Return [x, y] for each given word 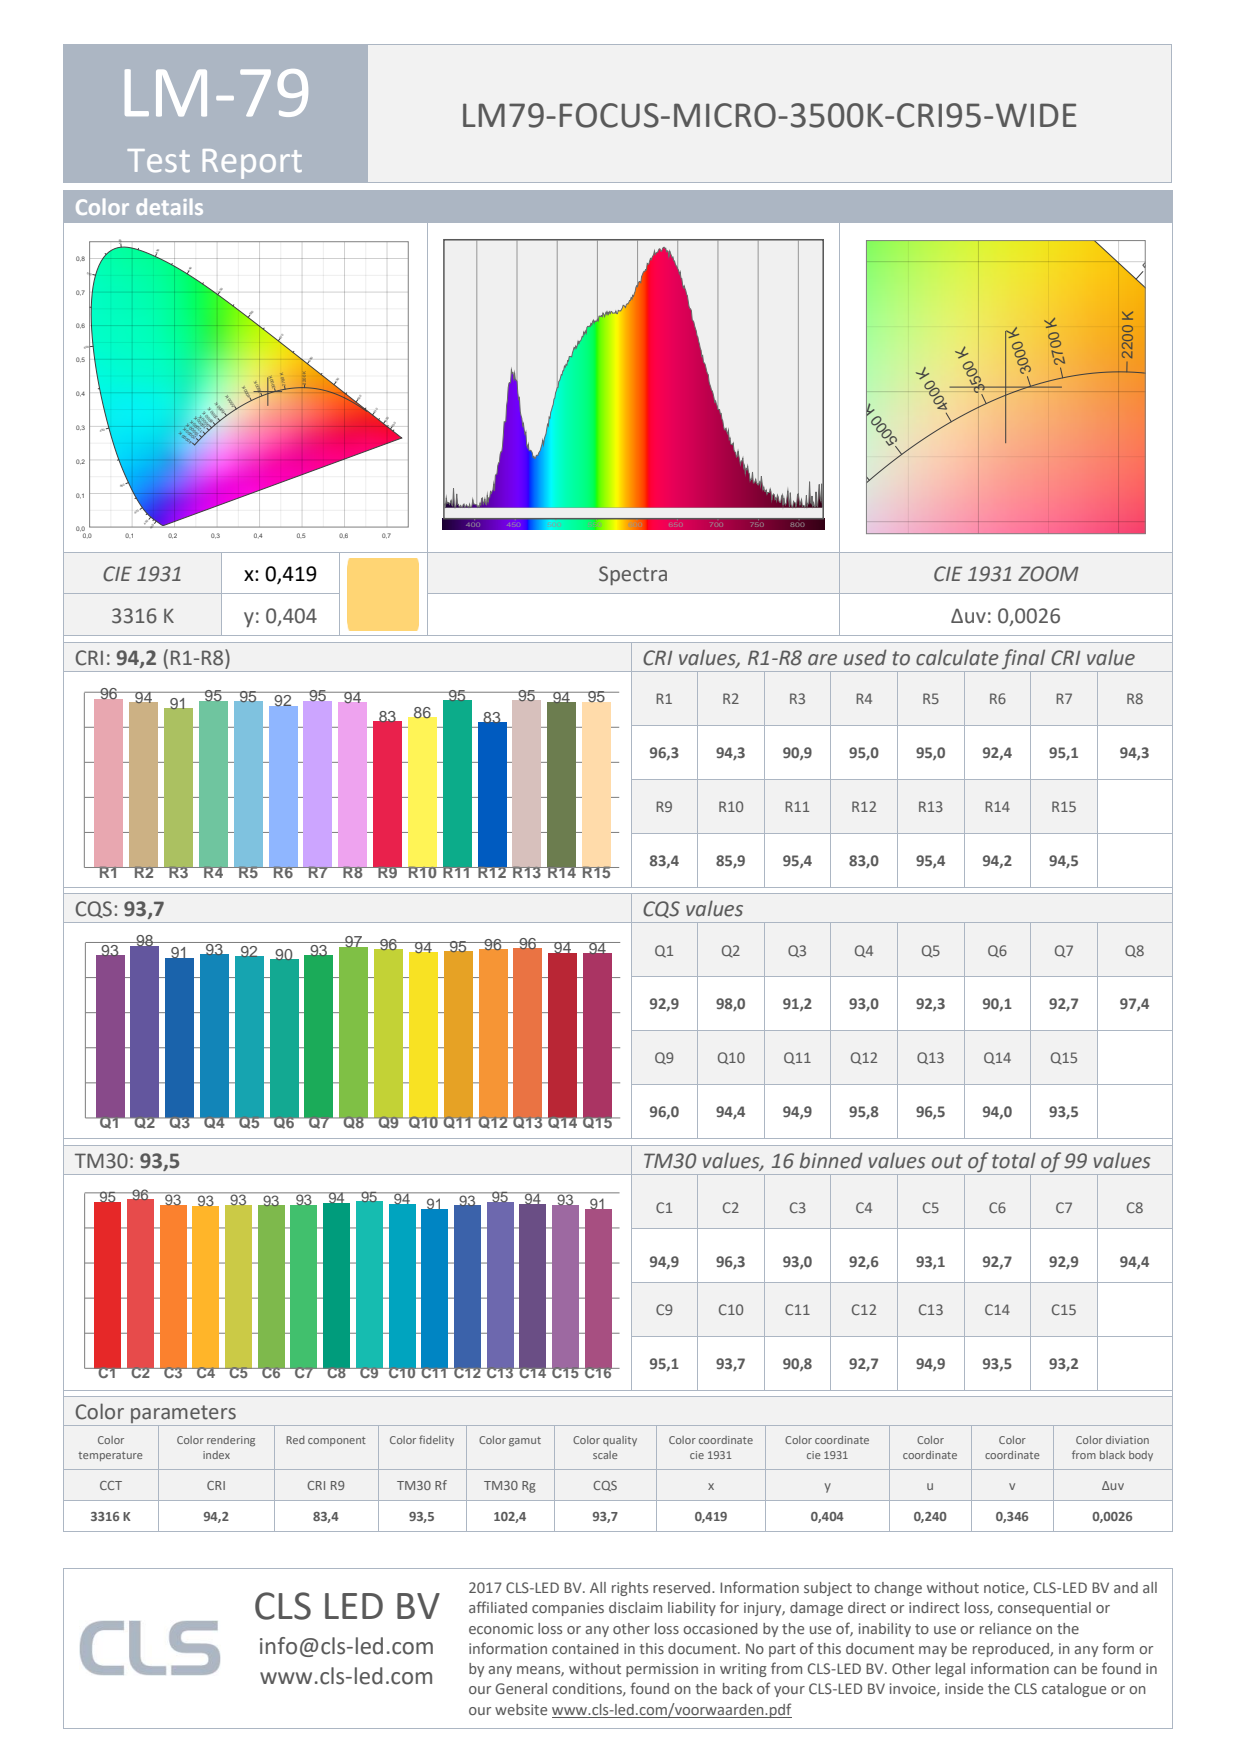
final [1024, 660]
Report [252, 164]
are [822, 660]
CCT [111, 1485]
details [169, 206]
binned [831, 1160]
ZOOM [1048, 574]
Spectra [633, 575]
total [1014, 1160]
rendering [231, 1441]
